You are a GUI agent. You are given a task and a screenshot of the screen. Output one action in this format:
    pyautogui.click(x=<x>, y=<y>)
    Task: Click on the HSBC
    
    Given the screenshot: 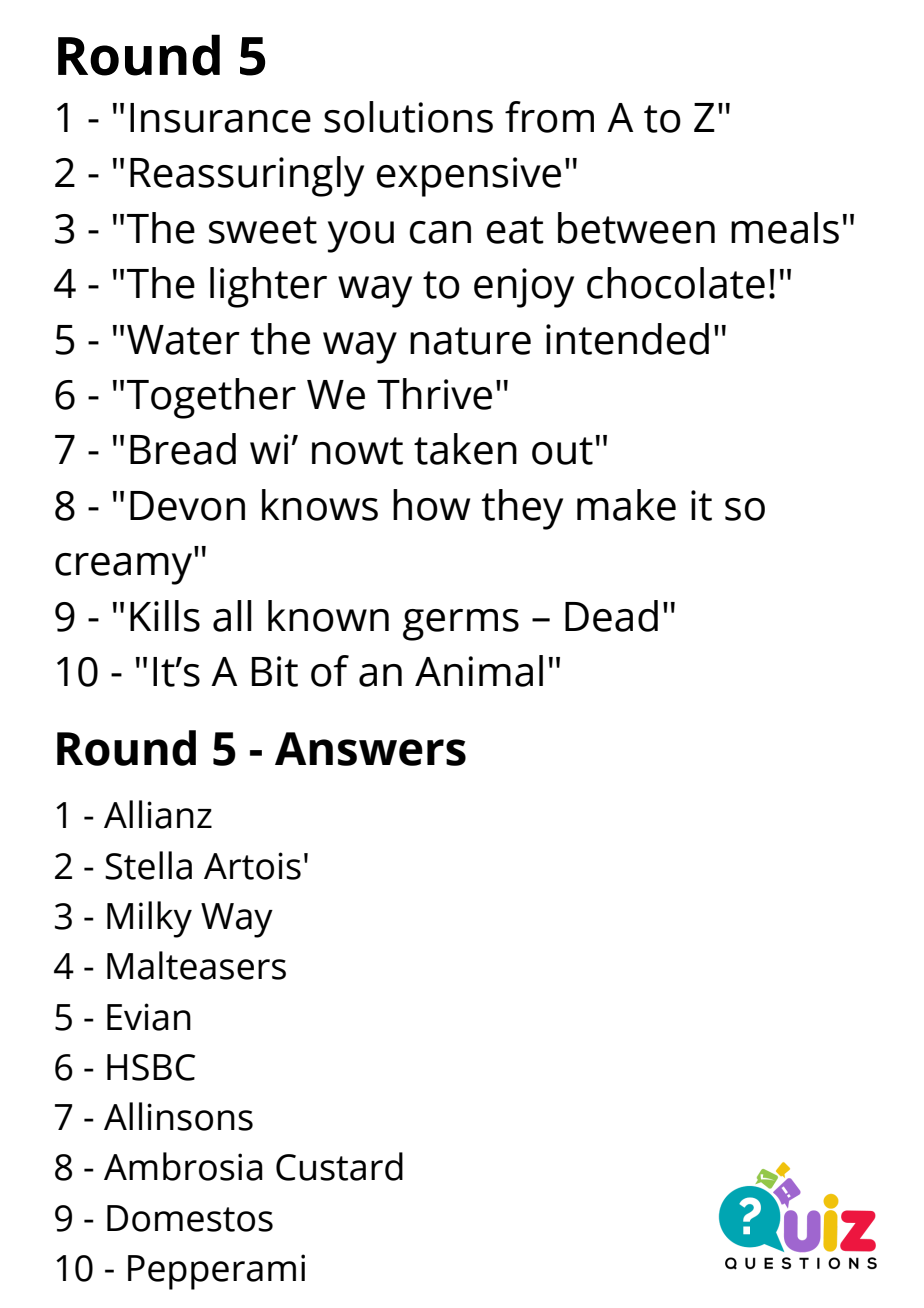 What is the action you would take?
    pyautogui.click(x=151, y=1067)
